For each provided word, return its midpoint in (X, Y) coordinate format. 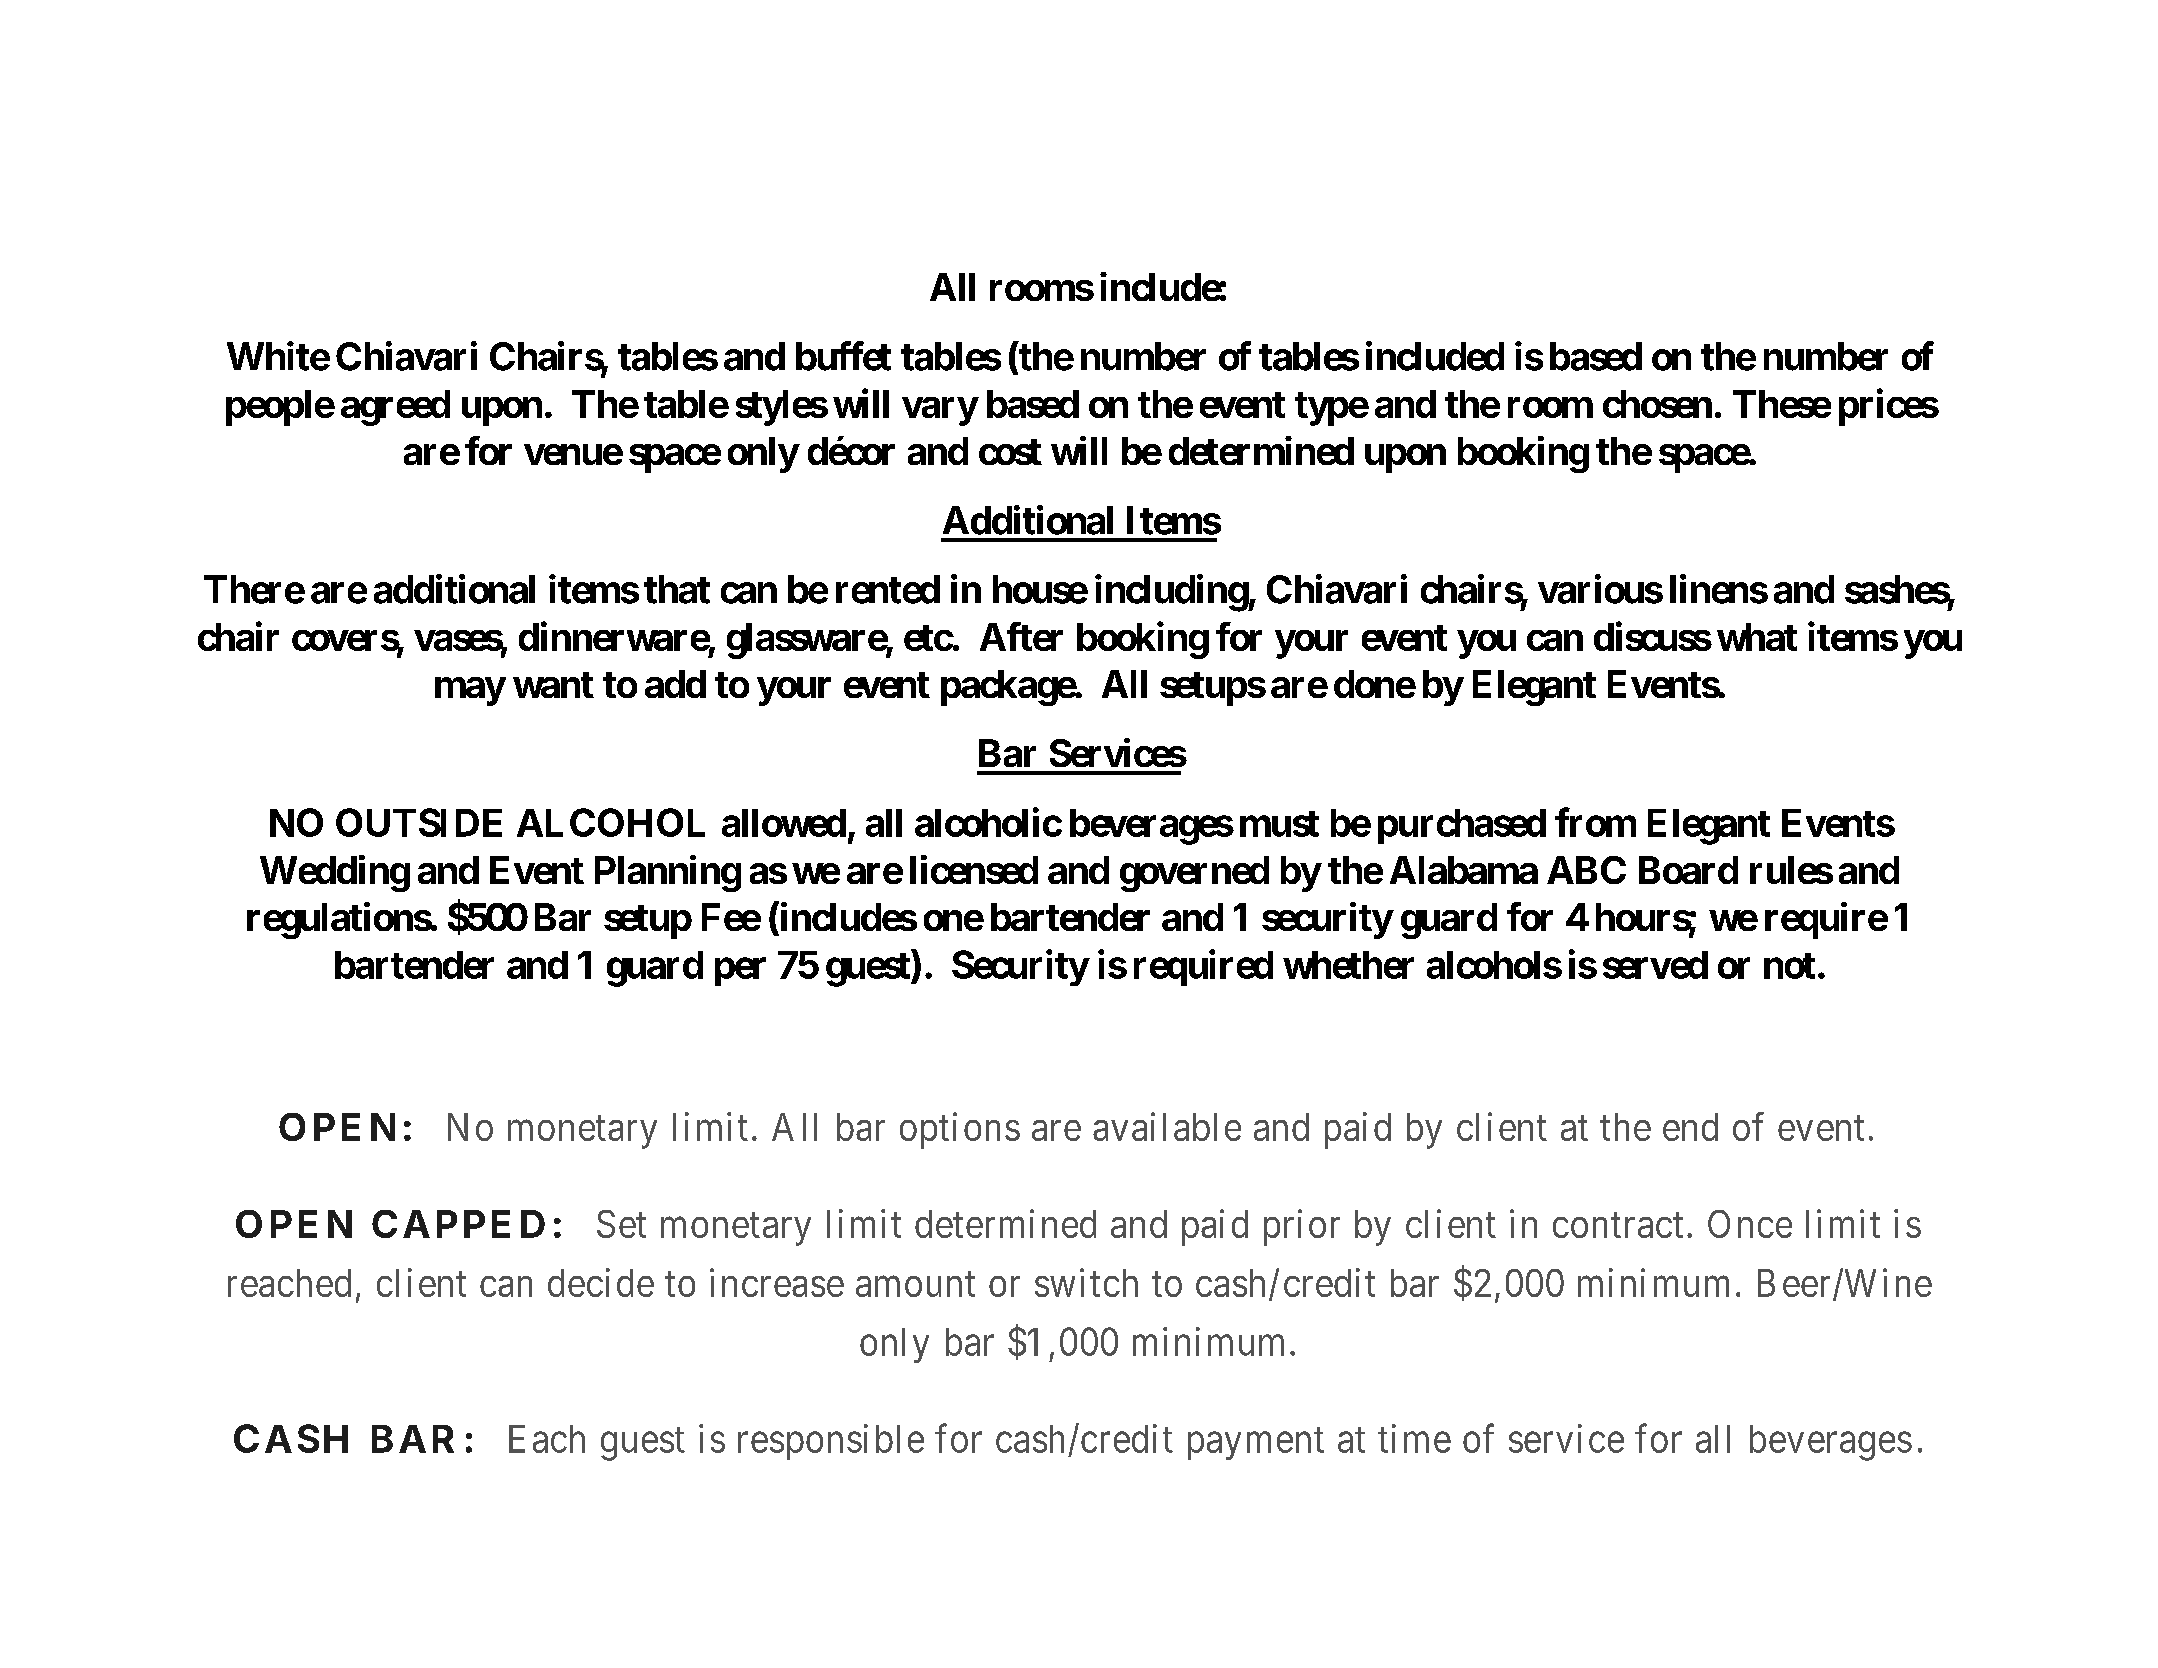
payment (1256, 1444)
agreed (395, 408)
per (740, 972)
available (1167, 1126)
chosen (1657, 404)
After (1021, 636)
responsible (831, 1442)
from (1595, 822)
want (553, 685)
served (1655, 965)
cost (1010, 452)
